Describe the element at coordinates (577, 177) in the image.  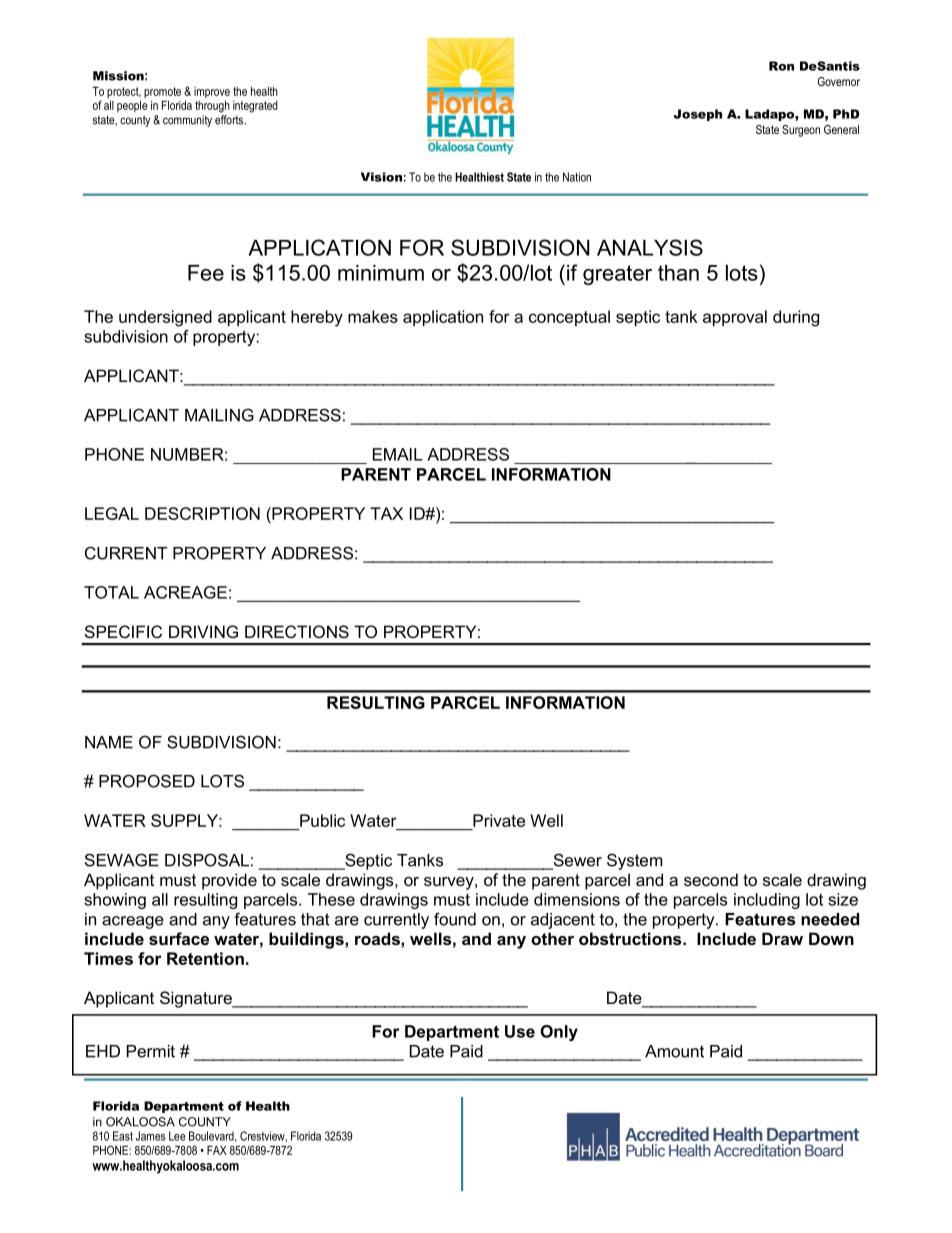
I see `Nation` at that location.
